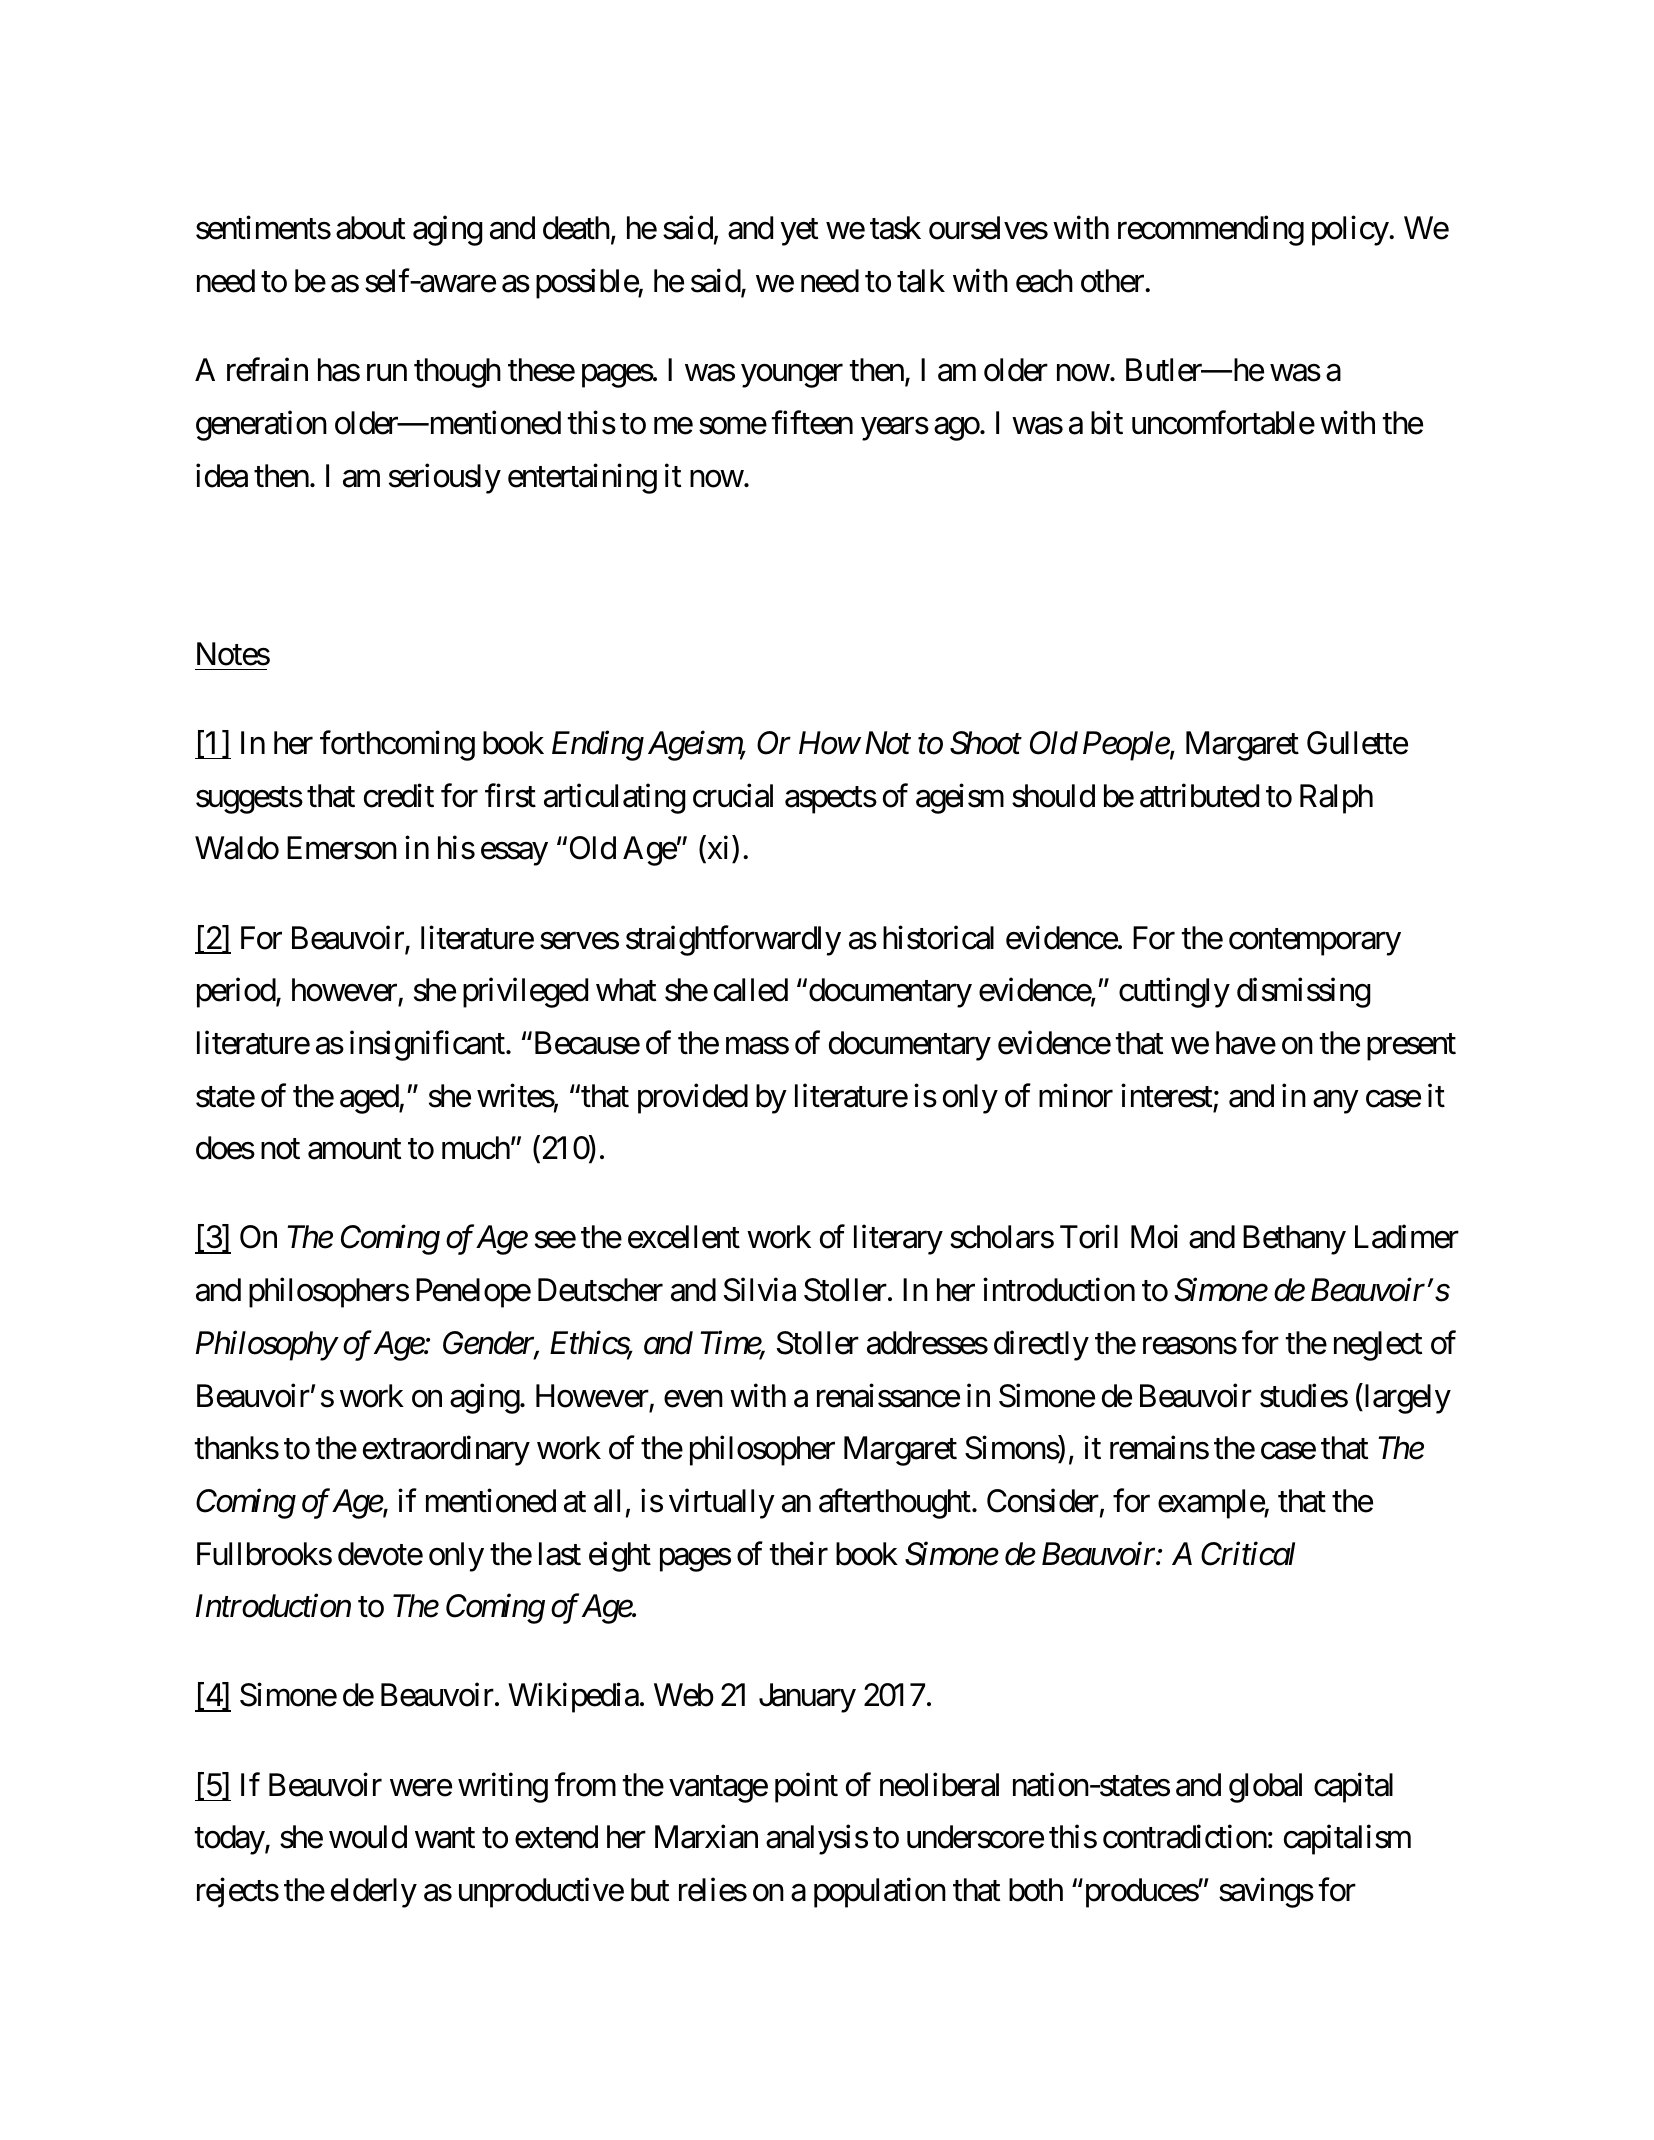 This image has width=1654, height=2140. Describe the element at coordinates (446, 1451) in the image. I see `extraordinary` at that location.
